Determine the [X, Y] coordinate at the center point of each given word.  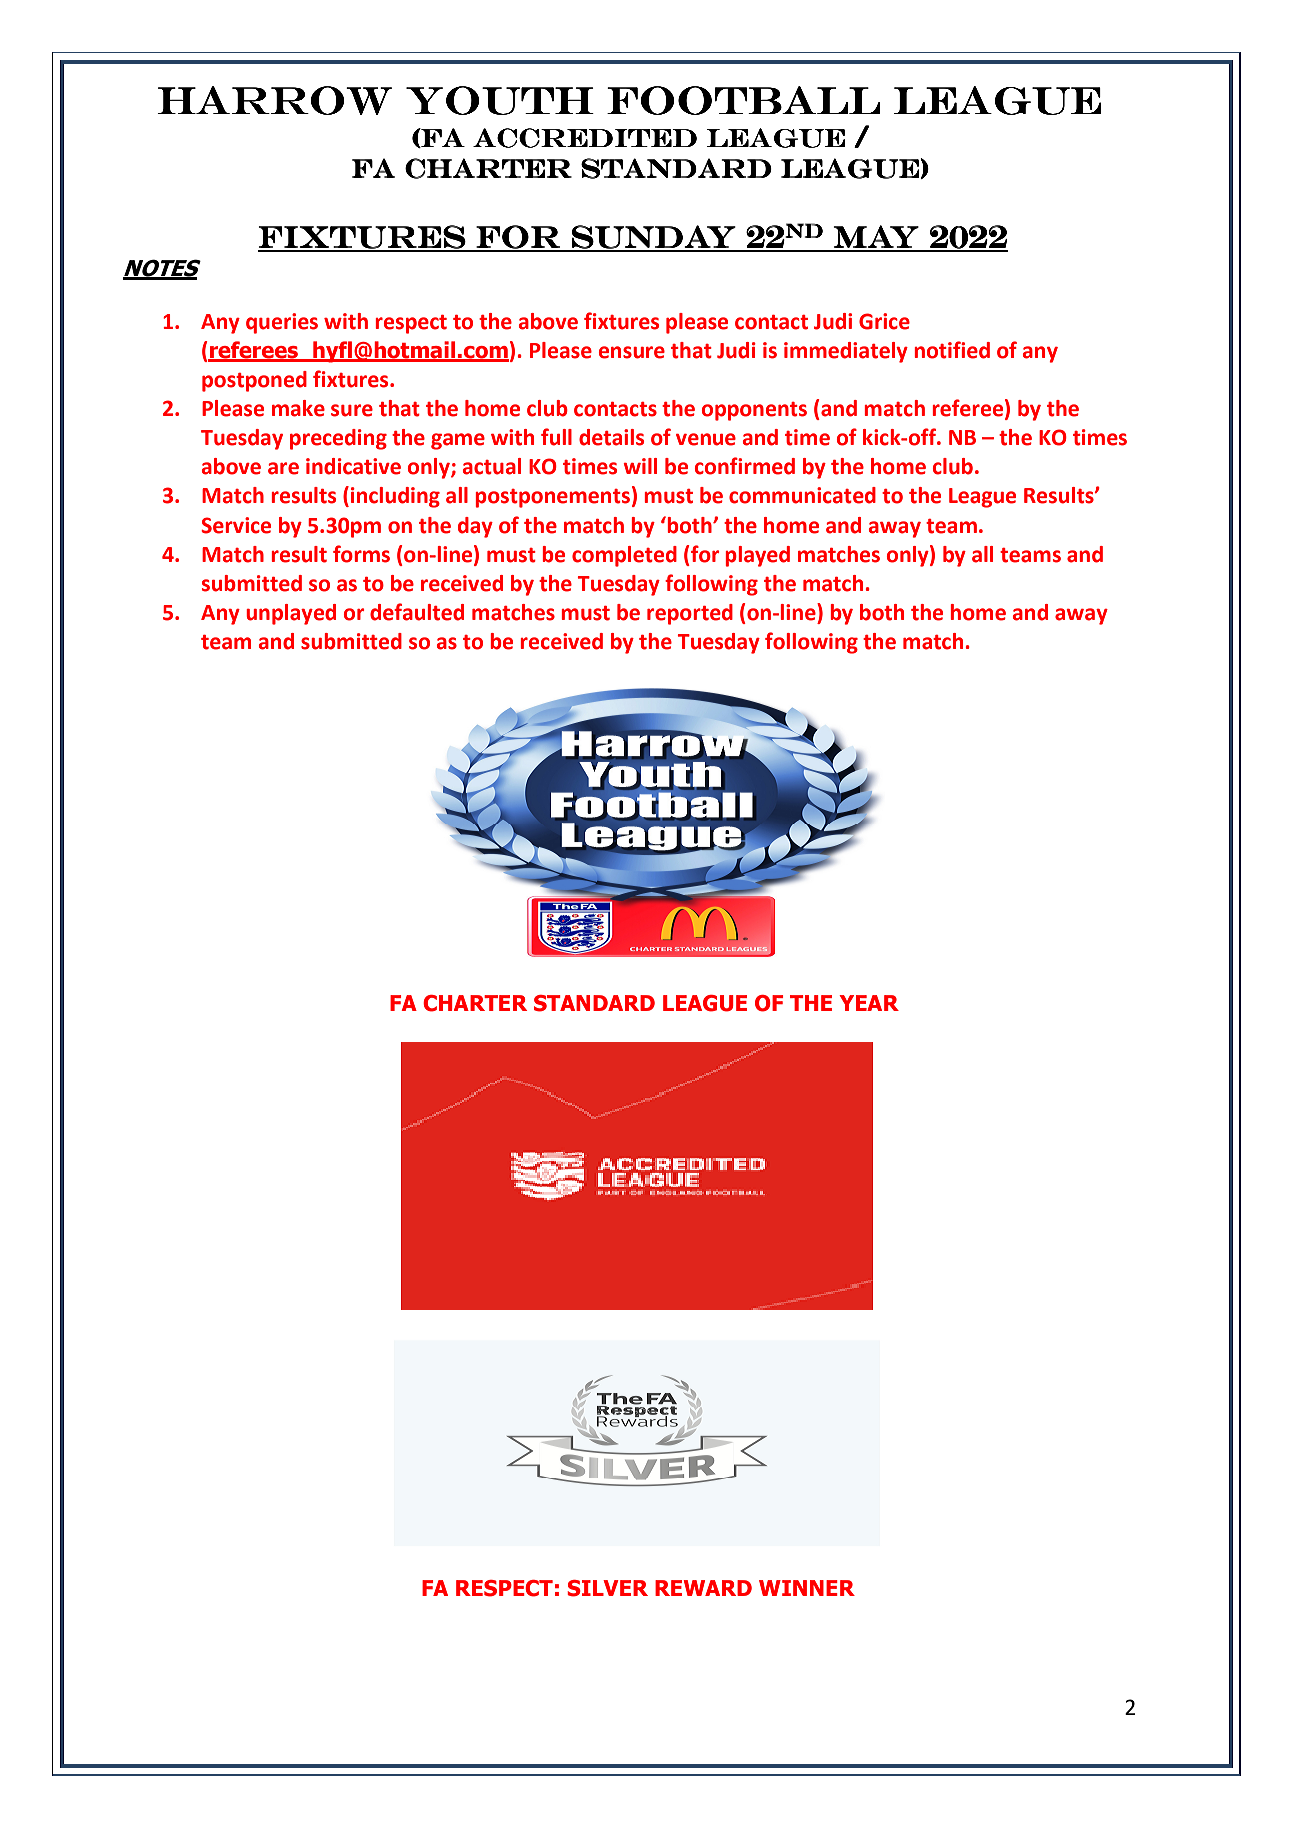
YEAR [869, 1003]
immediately [846, 352]
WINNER [807, 1588]
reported [690, 614]
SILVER [607, 1588]
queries [282, 323]
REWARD [703, 1588]
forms [361, 554]
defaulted [417, 612]
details [611, 437]
